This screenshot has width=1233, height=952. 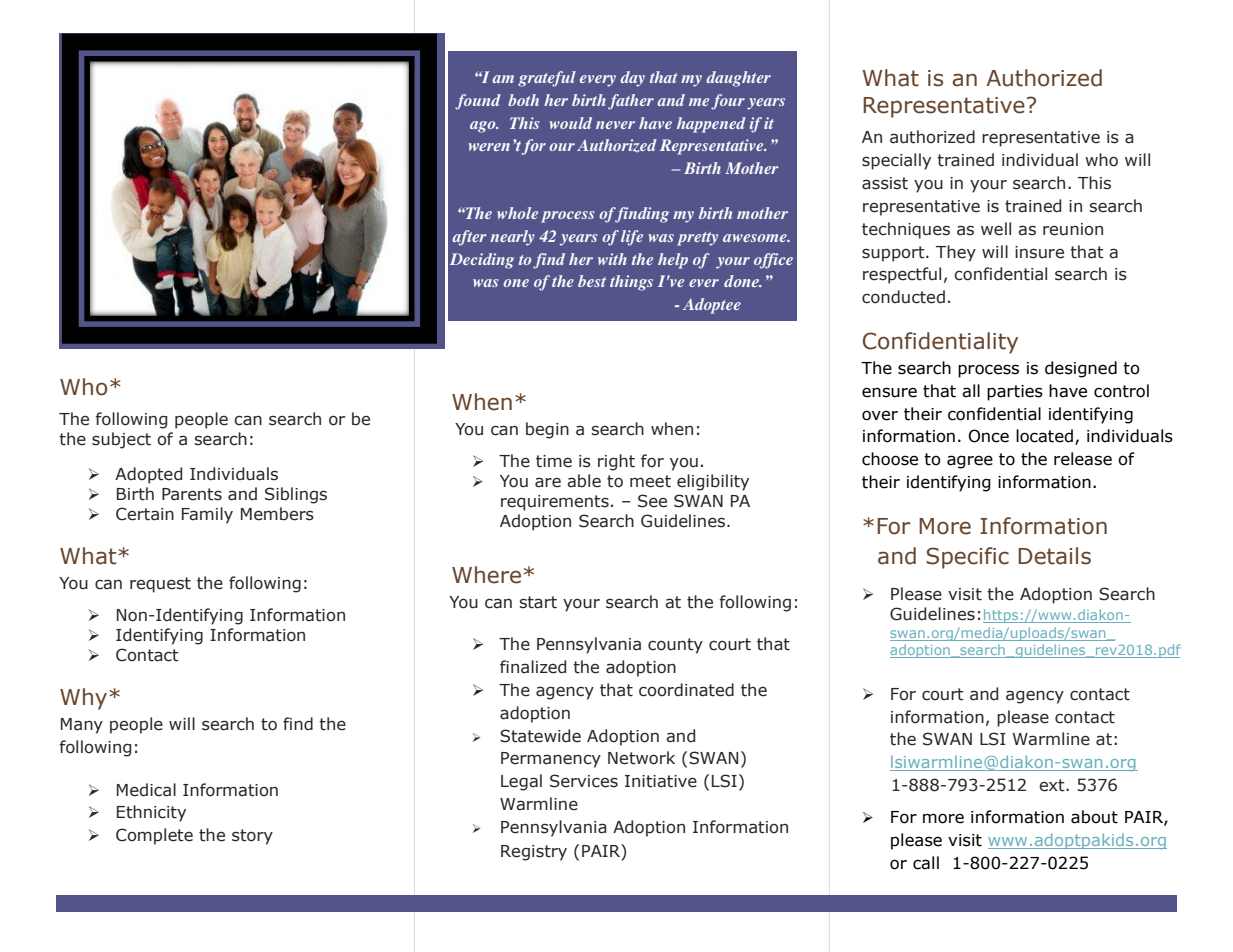 I want to click on call, so click(x=926, y=863).
